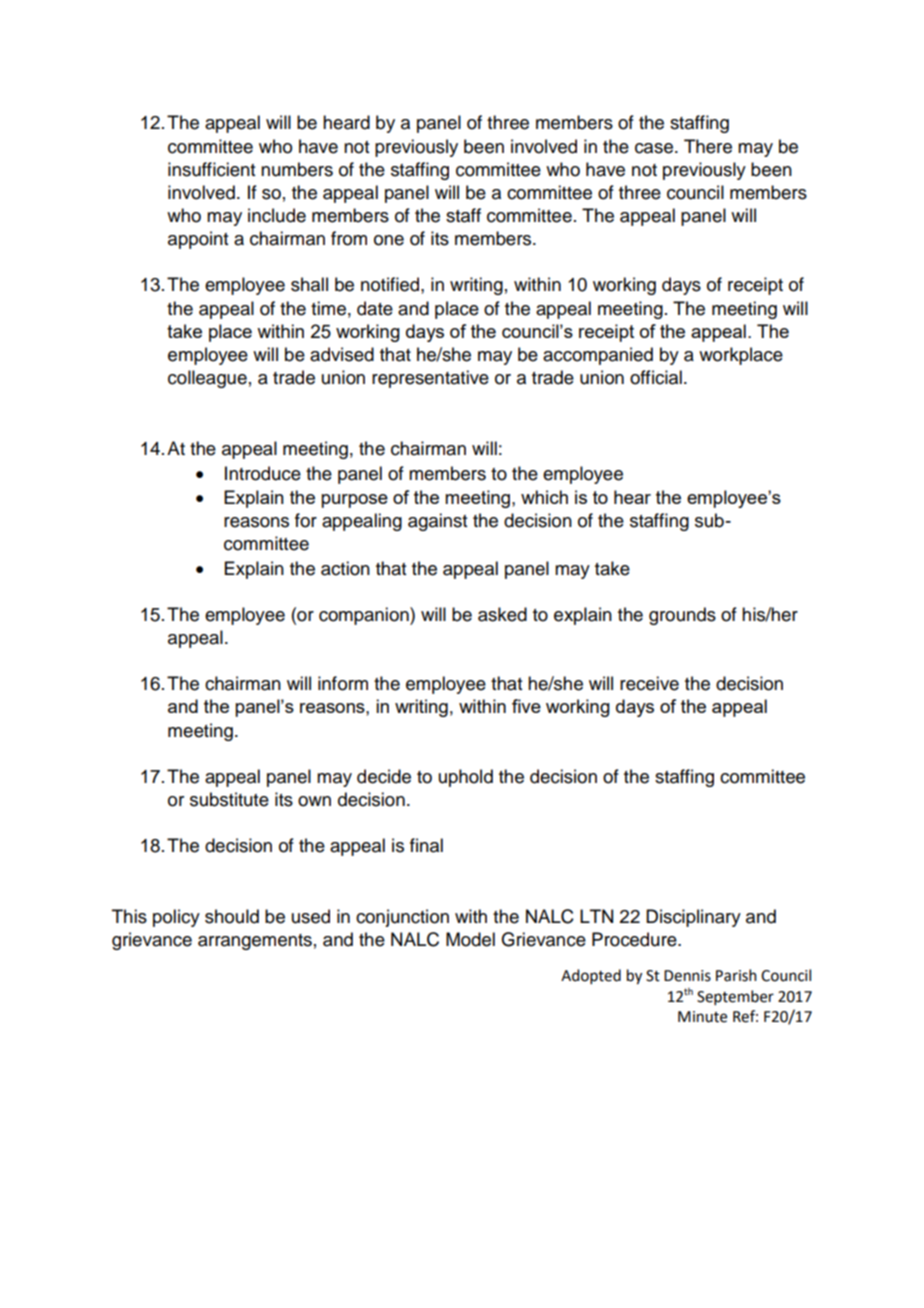 The image size is (924, 1308). Describe the element at coordinates (687, 976) in the image. I see `Dennis` at that location.
